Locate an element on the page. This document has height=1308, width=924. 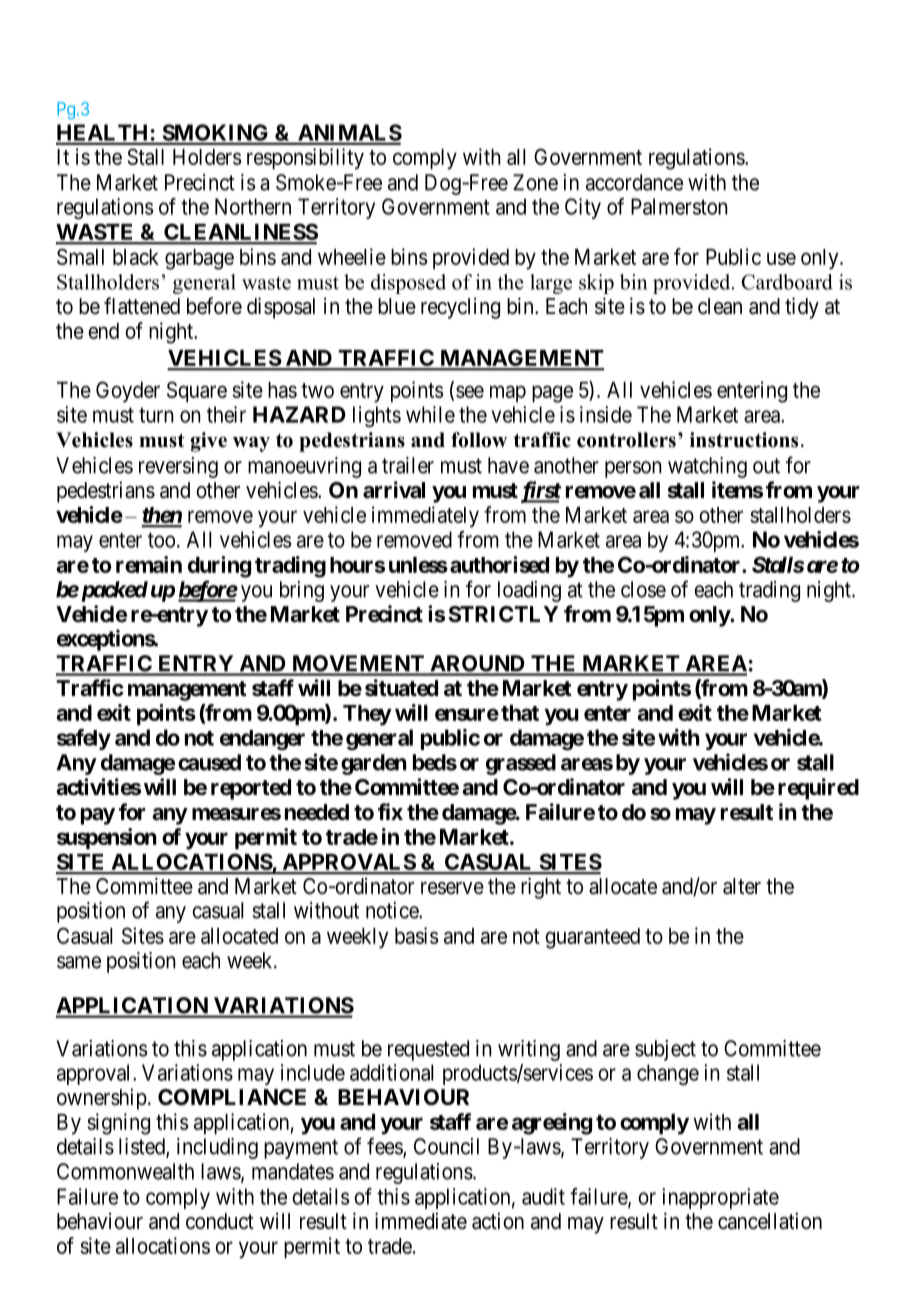
safely is located at coordinates (84, 739).
